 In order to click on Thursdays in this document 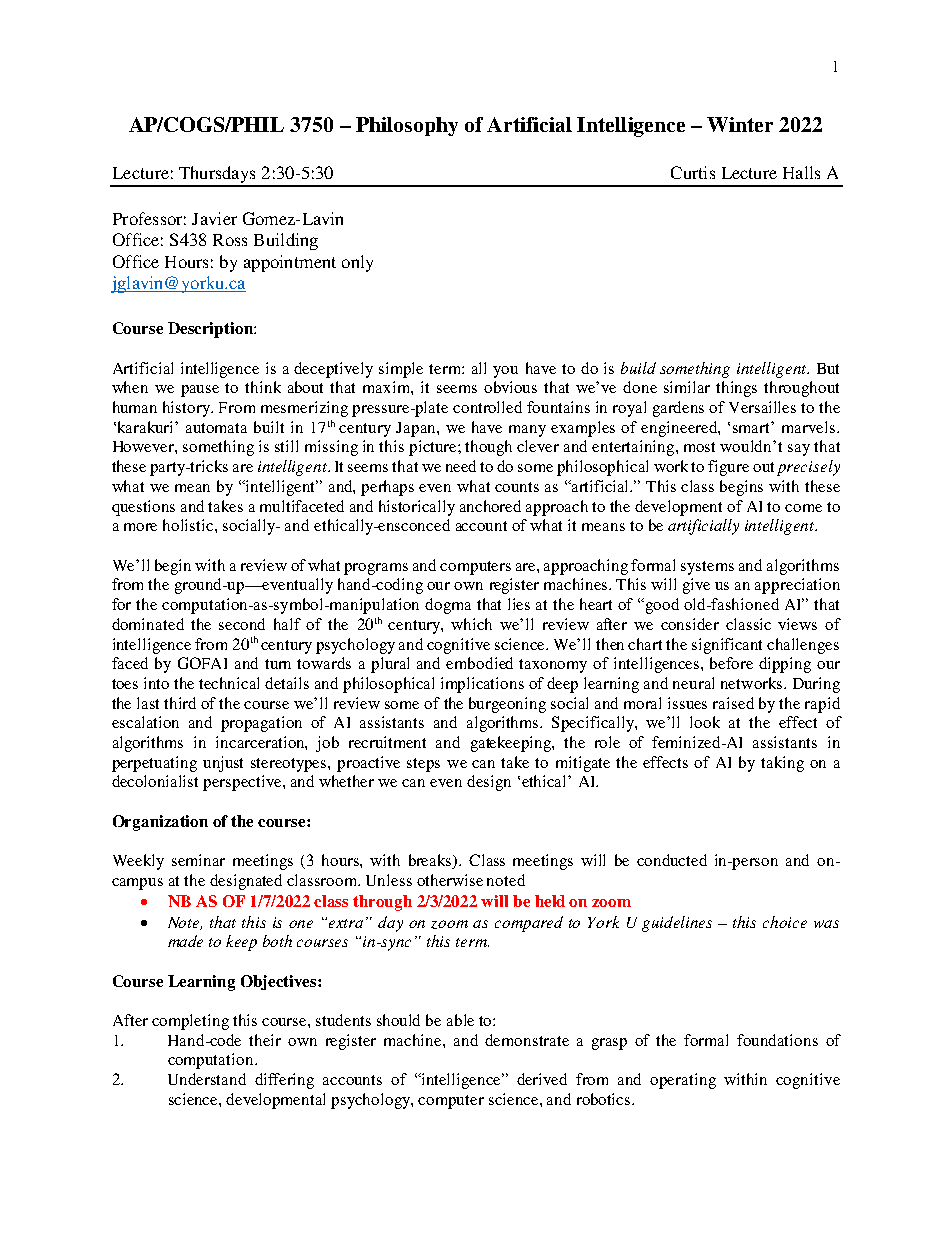, I will do `click(217, 176)`.
